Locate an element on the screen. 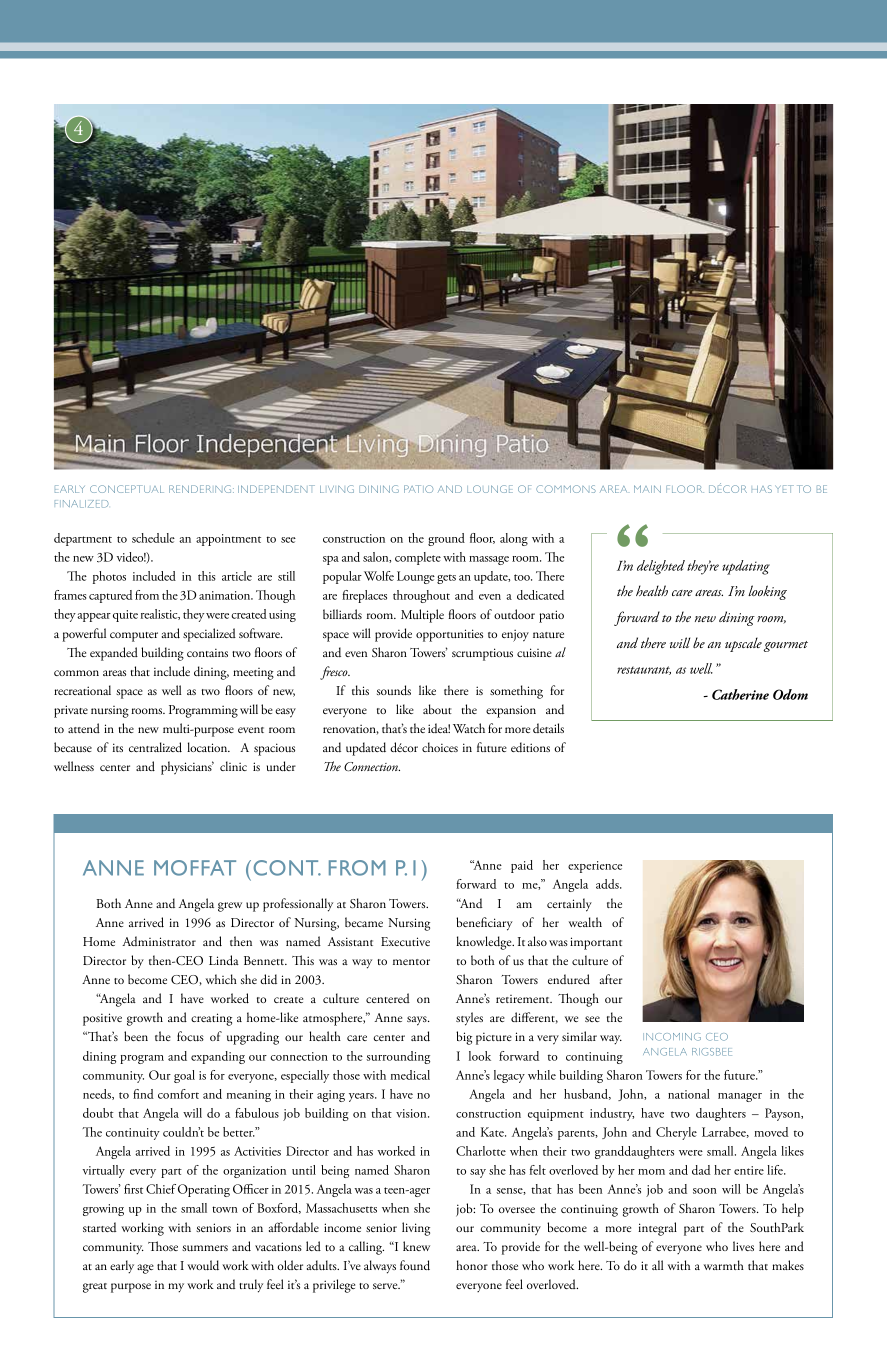  would is located at coordinates (203, 1265).
